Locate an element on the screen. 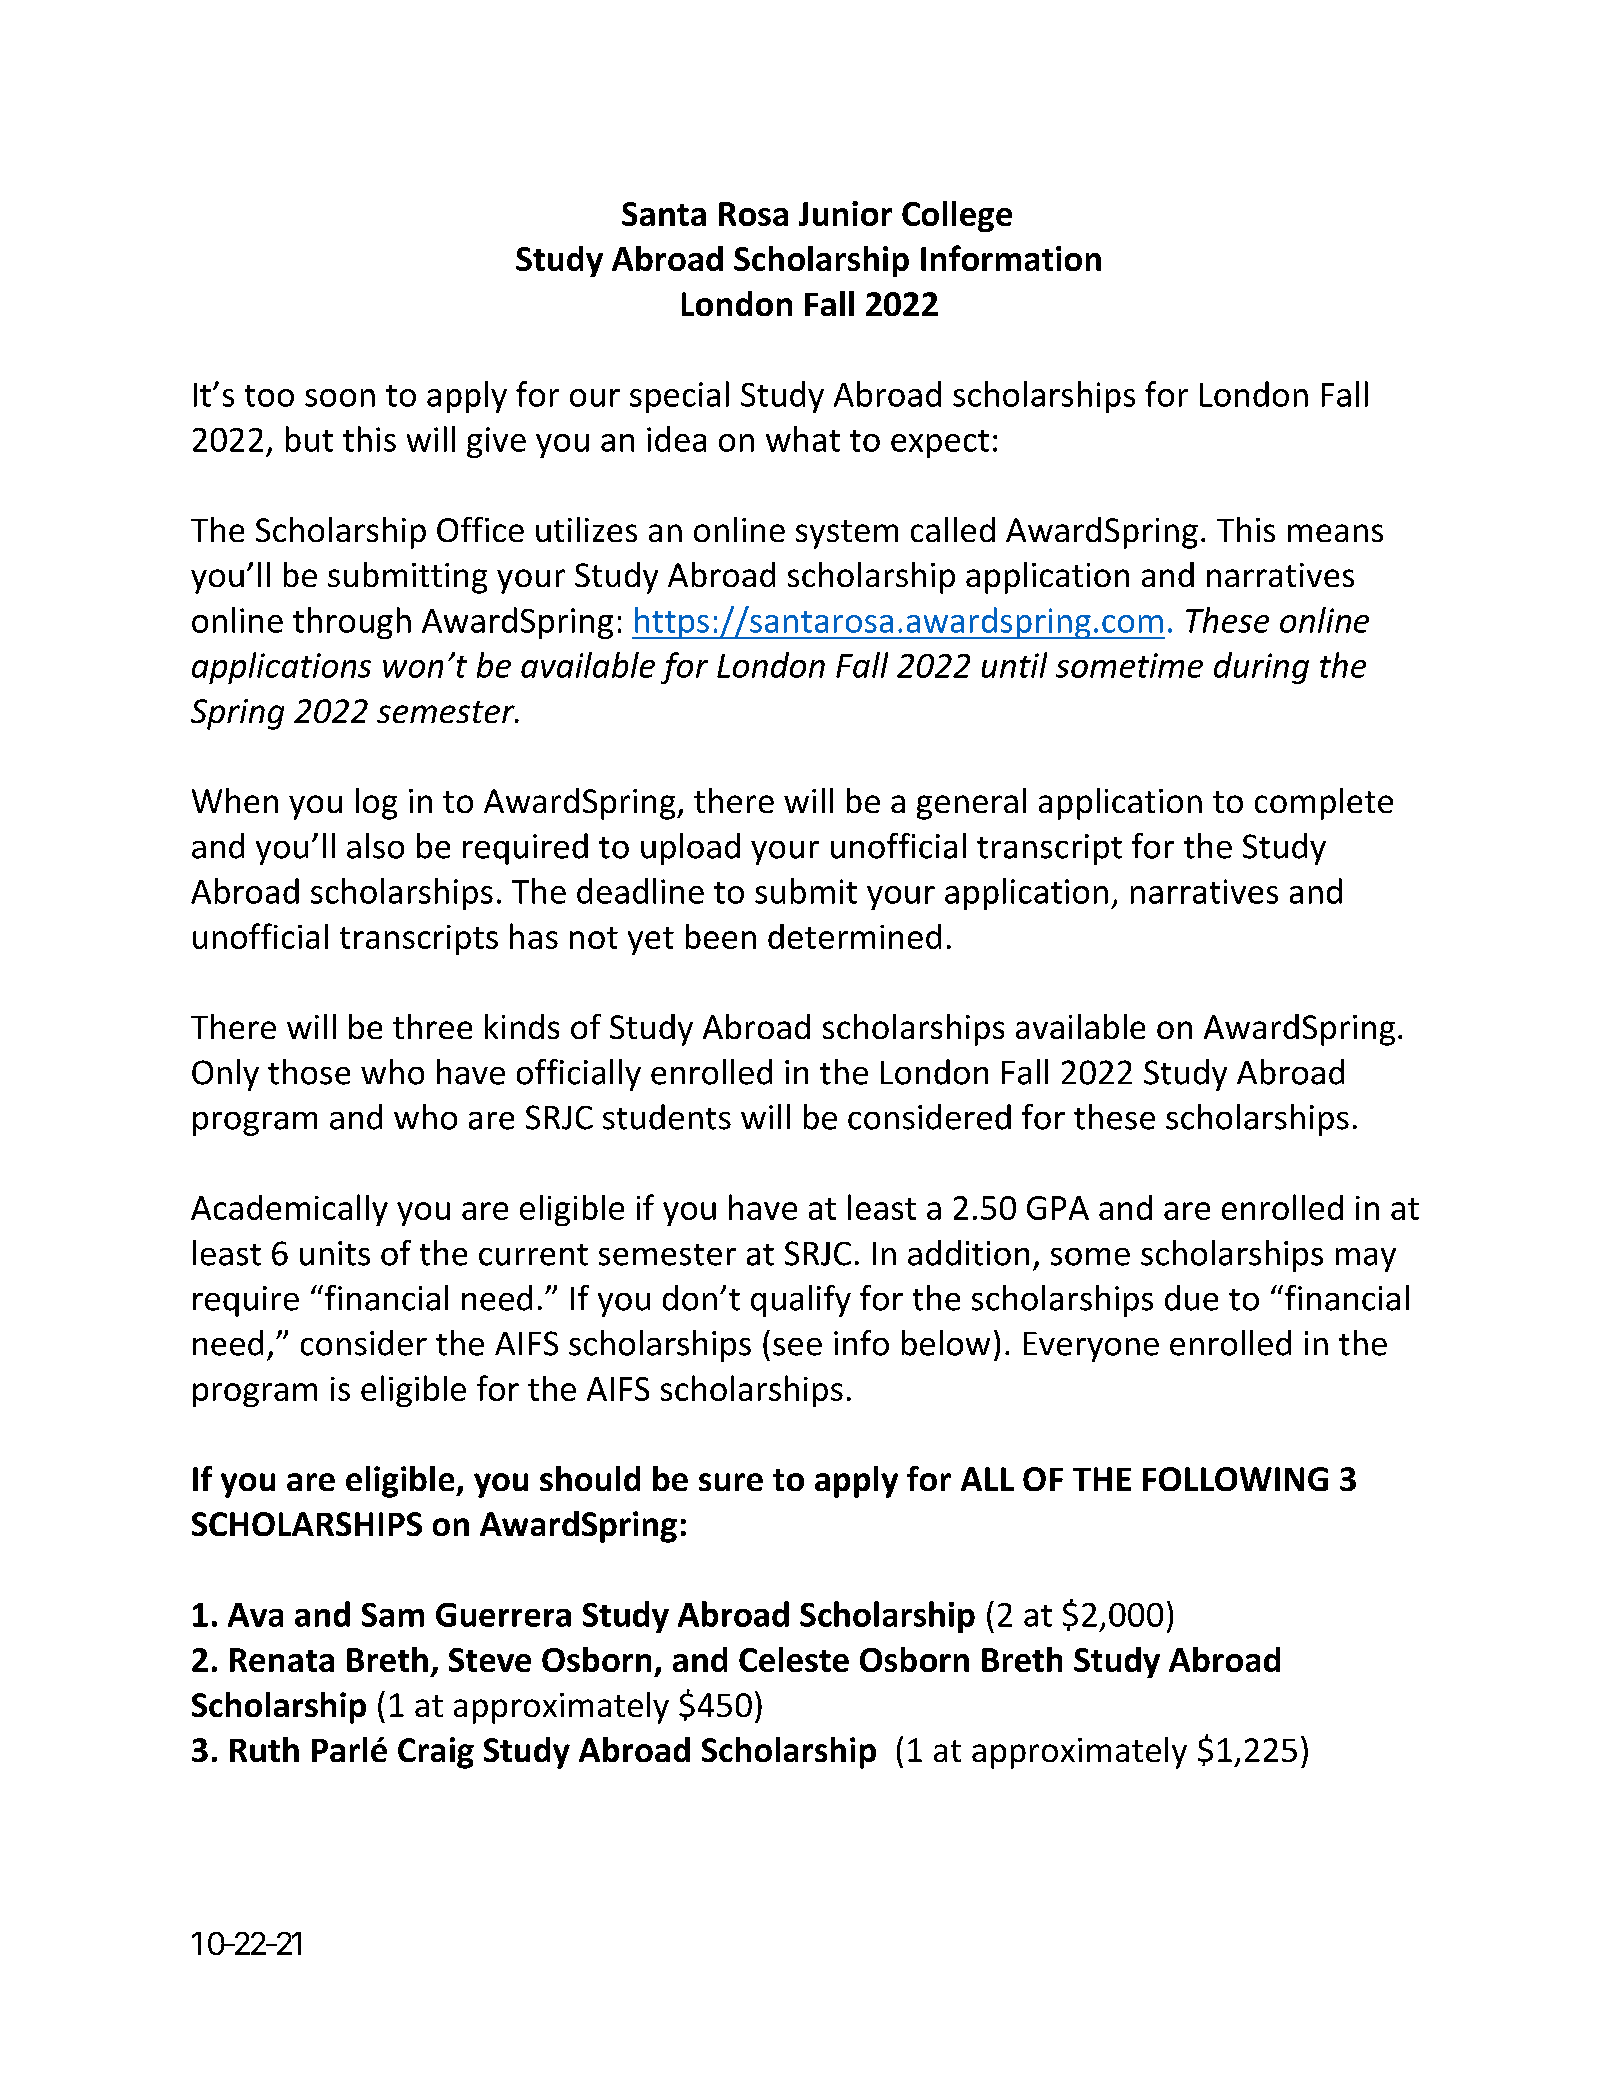 This screenshot has width=1618, height=2094. FOLLOWING is located at coordinates (1235, 1479).
